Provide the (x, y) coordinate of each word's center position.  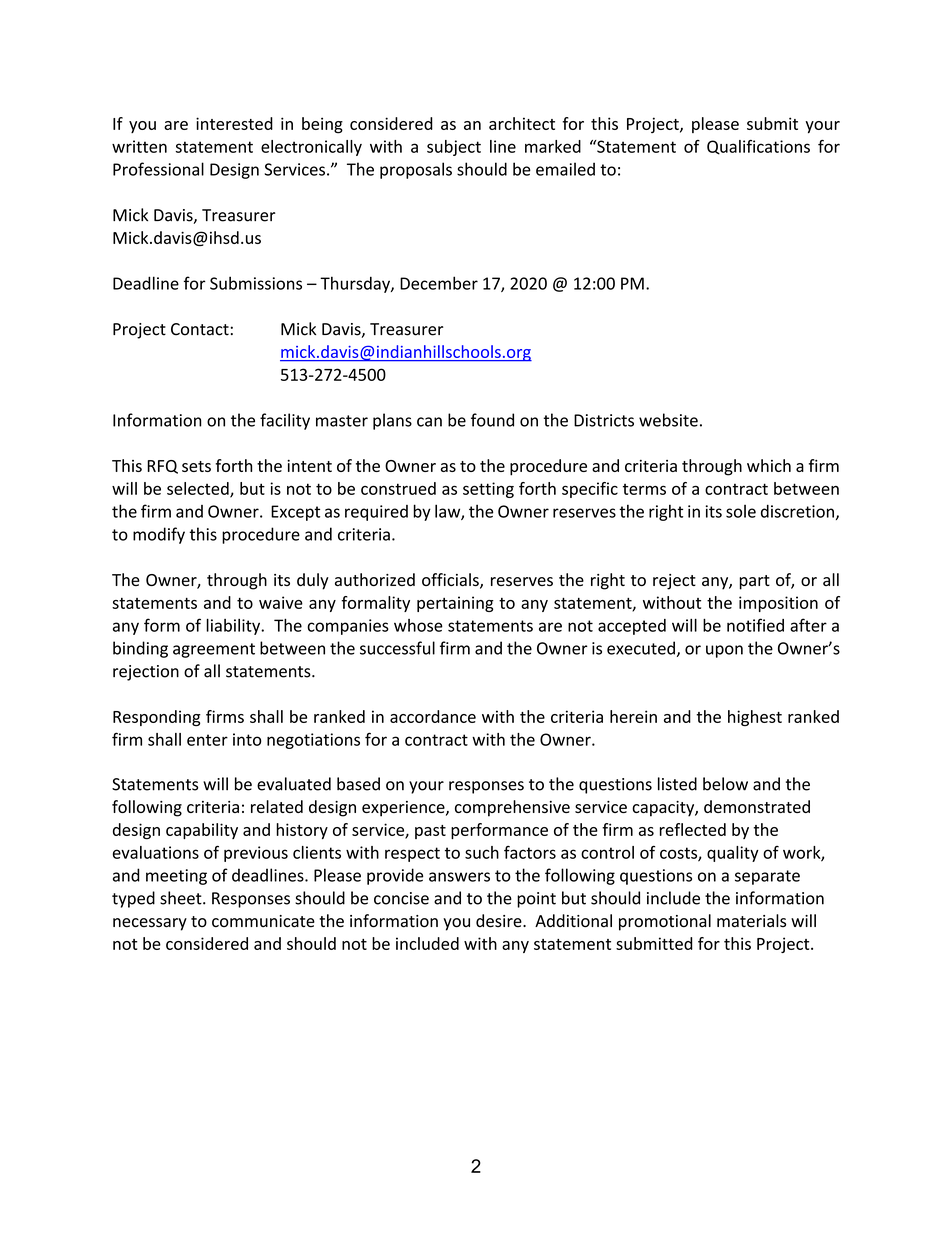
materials (751, 921)
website (668, 420)
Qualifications (758, 147)
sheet (182, 898)
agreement (214, 650)
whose (418, 625)
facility (285, 421)
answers (459, 877)
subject (454, 148)
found (492, 420)
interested (234, 123)
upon (724, 651)
